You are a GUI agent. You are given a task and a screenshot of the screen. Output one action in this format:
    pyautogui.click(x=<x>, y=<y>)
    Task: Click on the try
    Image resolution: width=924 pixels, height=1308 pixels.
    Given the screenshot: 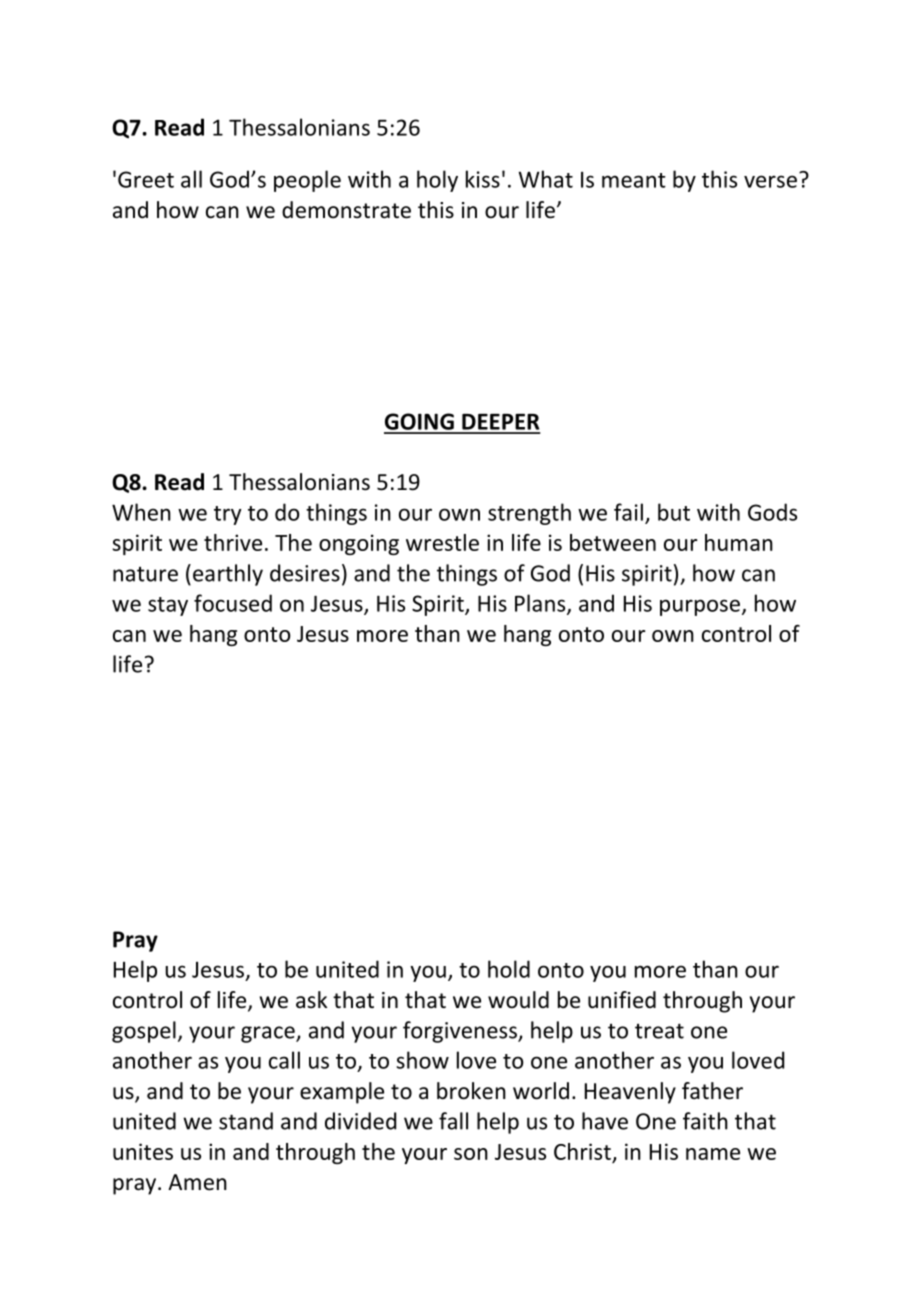 What is the action you would take?
    pyautogui.click(x=228, y=515)
